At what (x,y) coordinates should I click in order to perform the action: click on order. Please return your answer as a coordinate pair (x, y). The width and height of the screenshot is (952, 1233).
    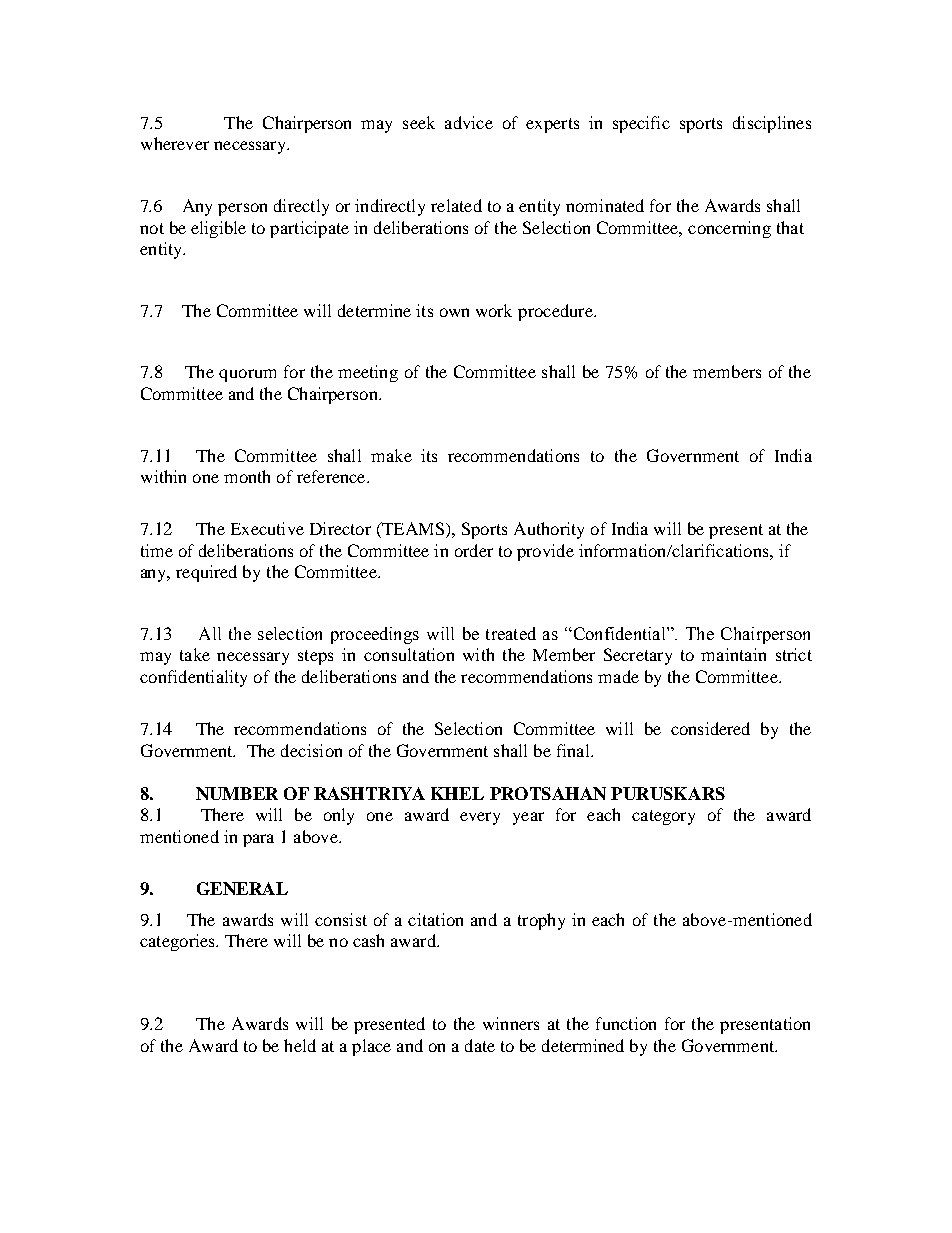
    Looking at the image, I should click on (474, 550).
